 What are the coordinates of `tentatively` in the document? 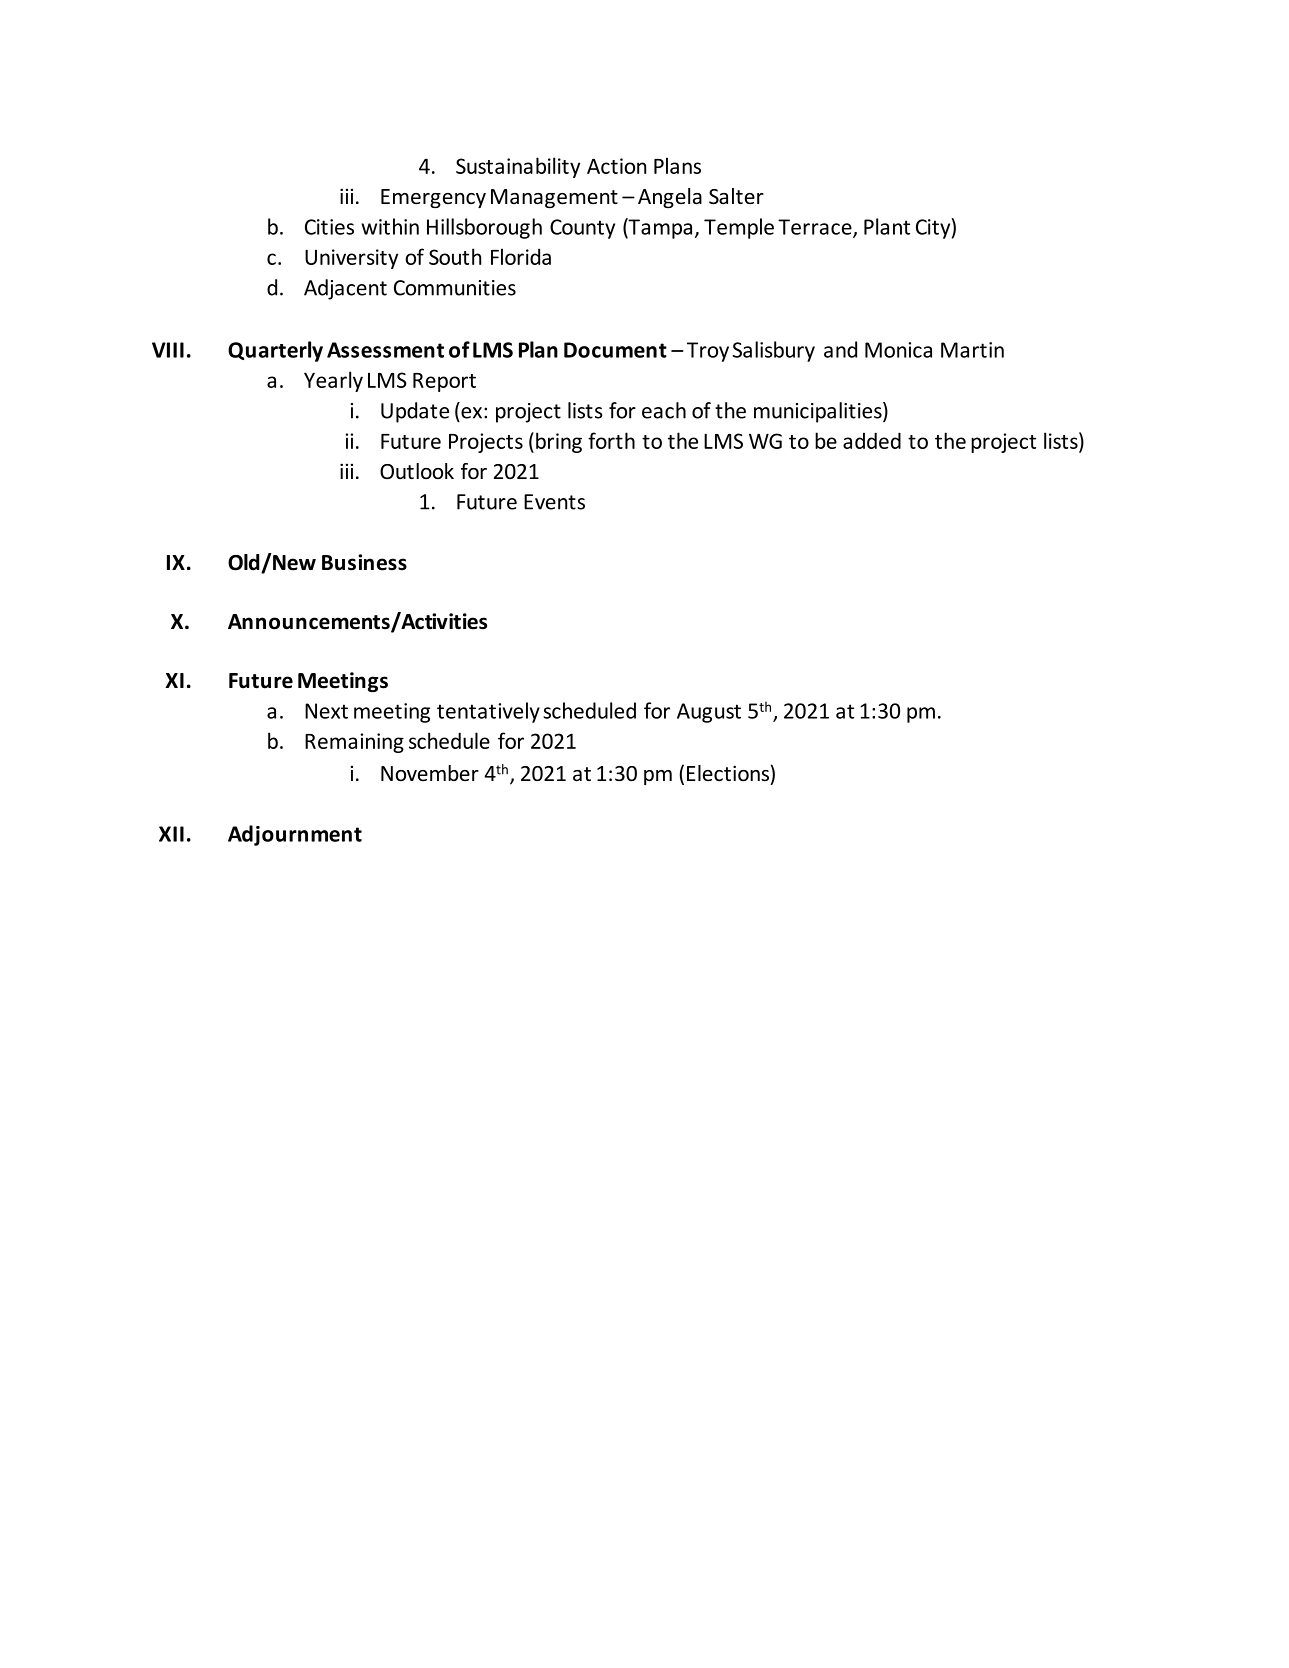 It's located at (488, 712).
